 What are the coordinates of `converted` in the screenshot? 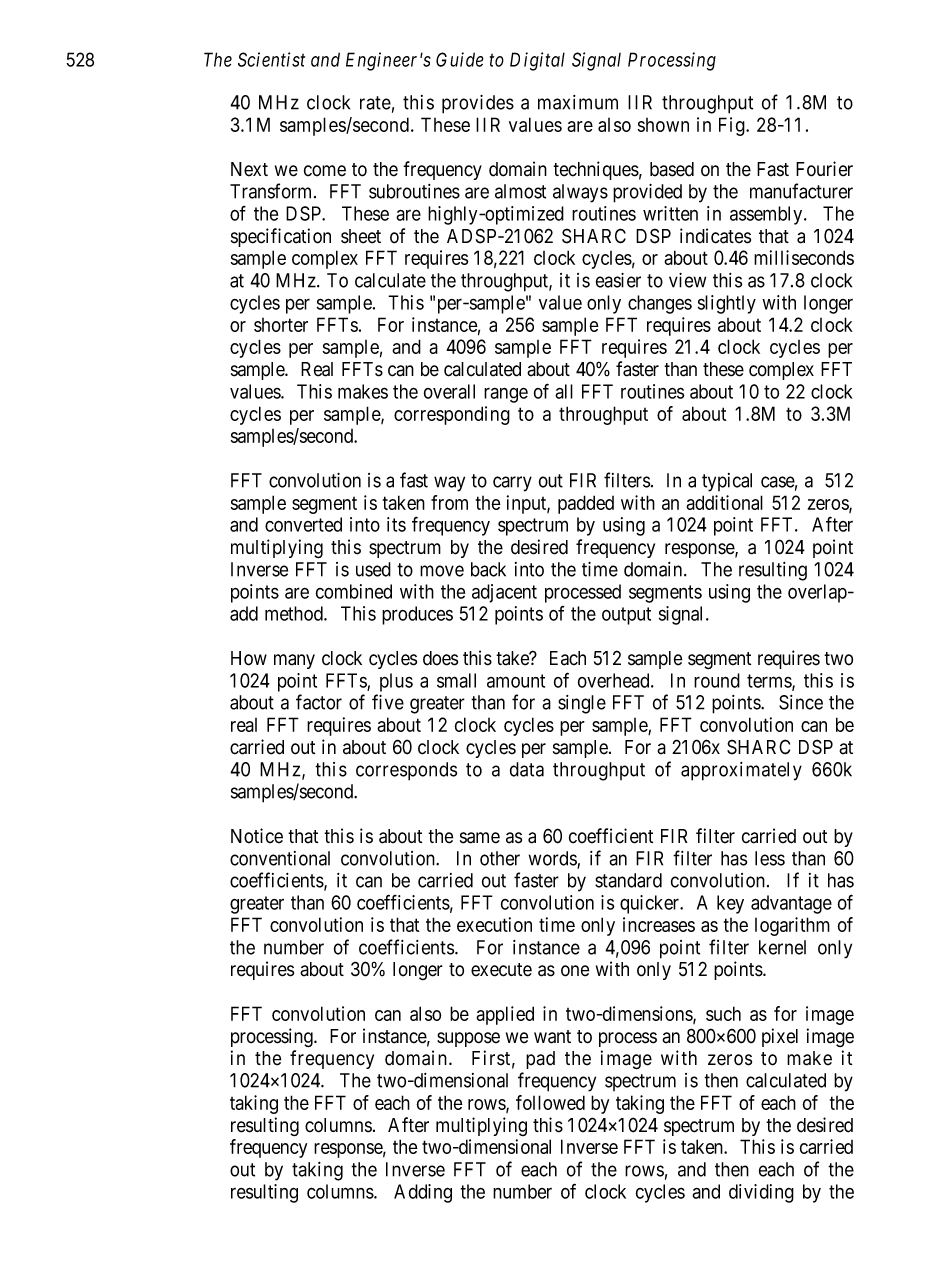 It's located at (303, 524).
